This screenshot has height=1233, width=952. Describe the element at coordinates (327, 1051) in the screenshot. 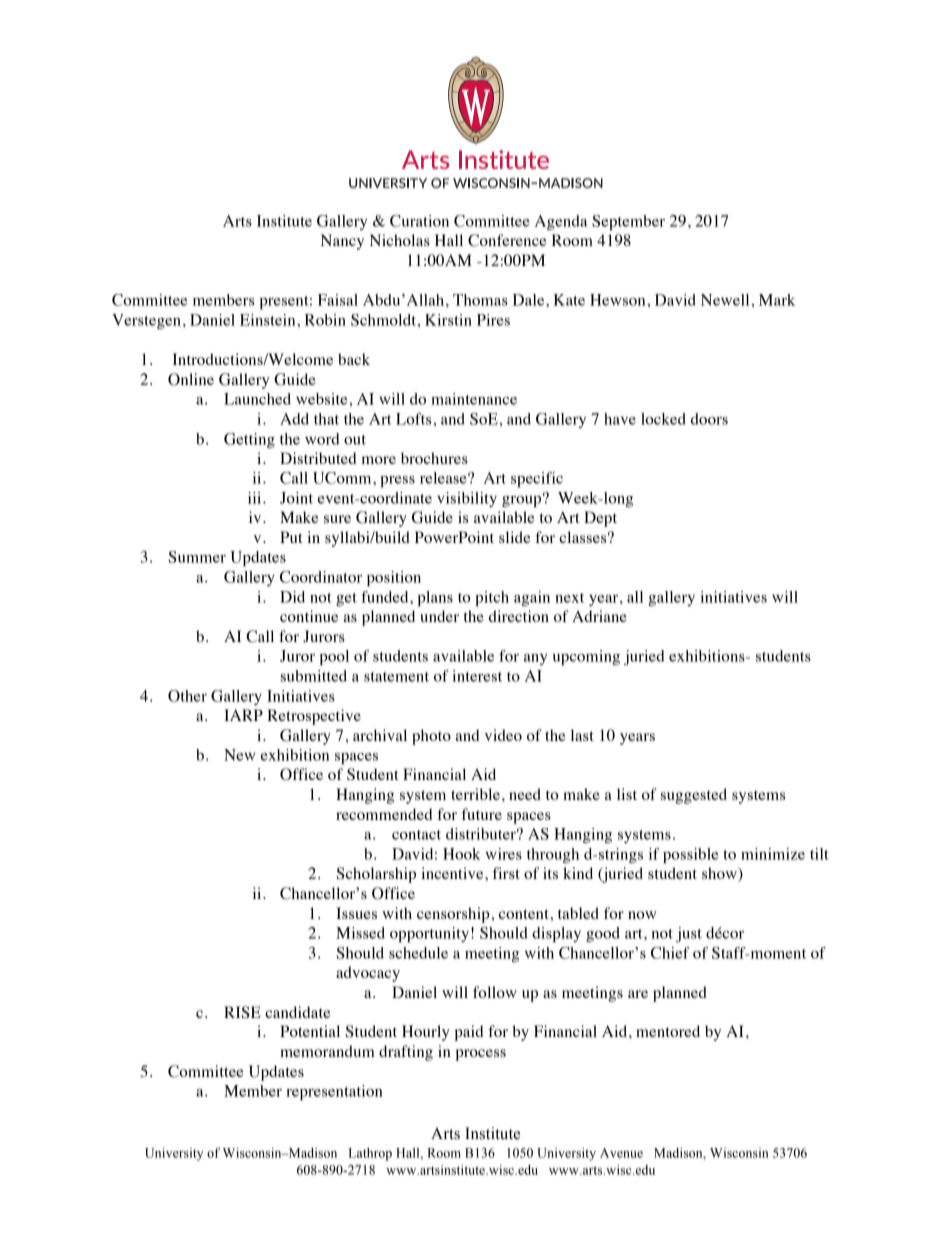

I see `memorandum` at that location.
